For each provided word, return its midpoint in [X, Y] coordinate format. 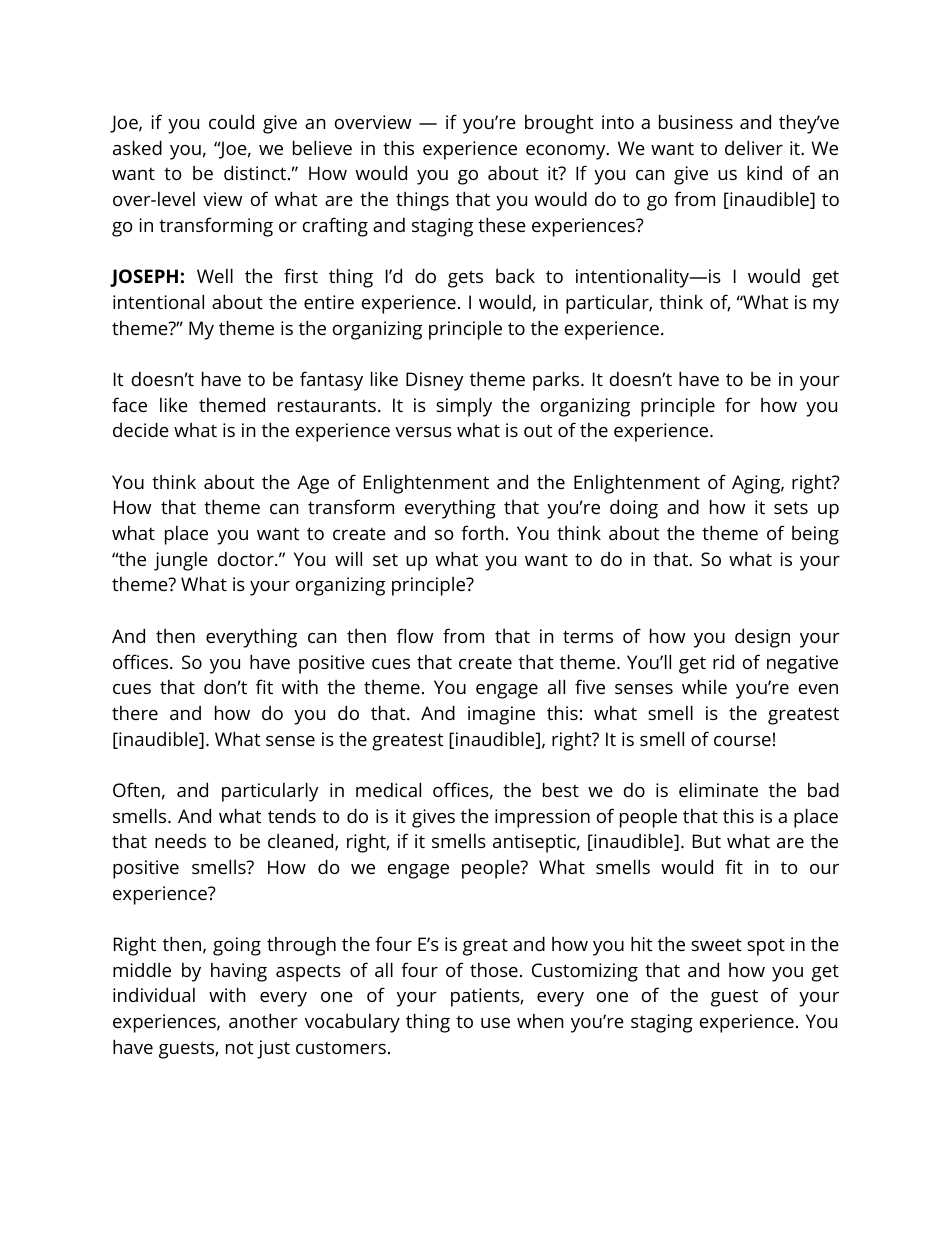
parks [557, 381]
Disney [435, 381]
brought [559, 124]
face [129, 404]
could [231, 121]
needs [180, 840]
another [263, 1020]
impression [542, 818]
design [762, 638]
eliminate [718, 790]
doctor [247, 559]
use [495, 1023]
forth [482, 532]
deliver [754, 147]
